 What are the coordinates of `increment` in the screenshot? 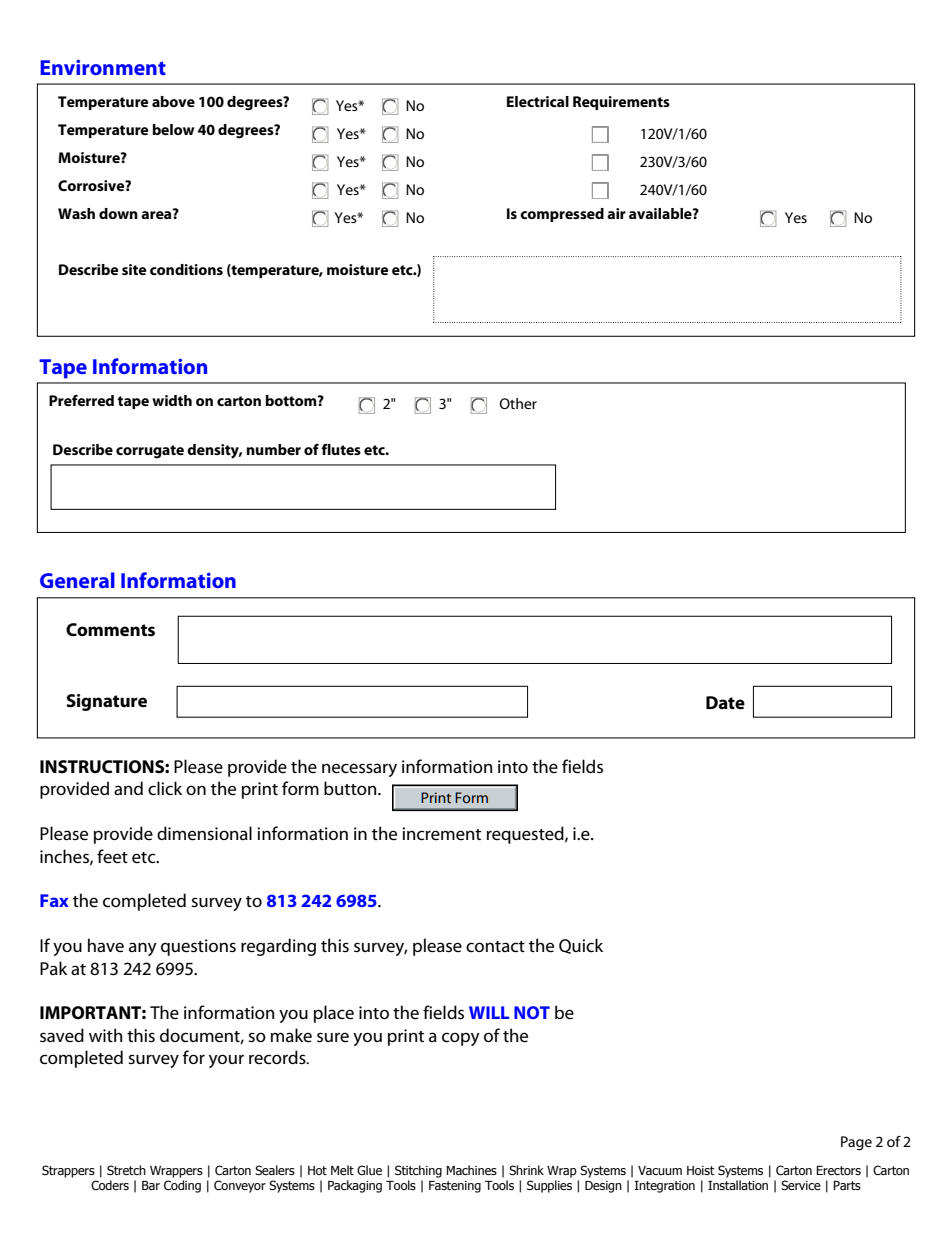 It's located at (441, 834).
